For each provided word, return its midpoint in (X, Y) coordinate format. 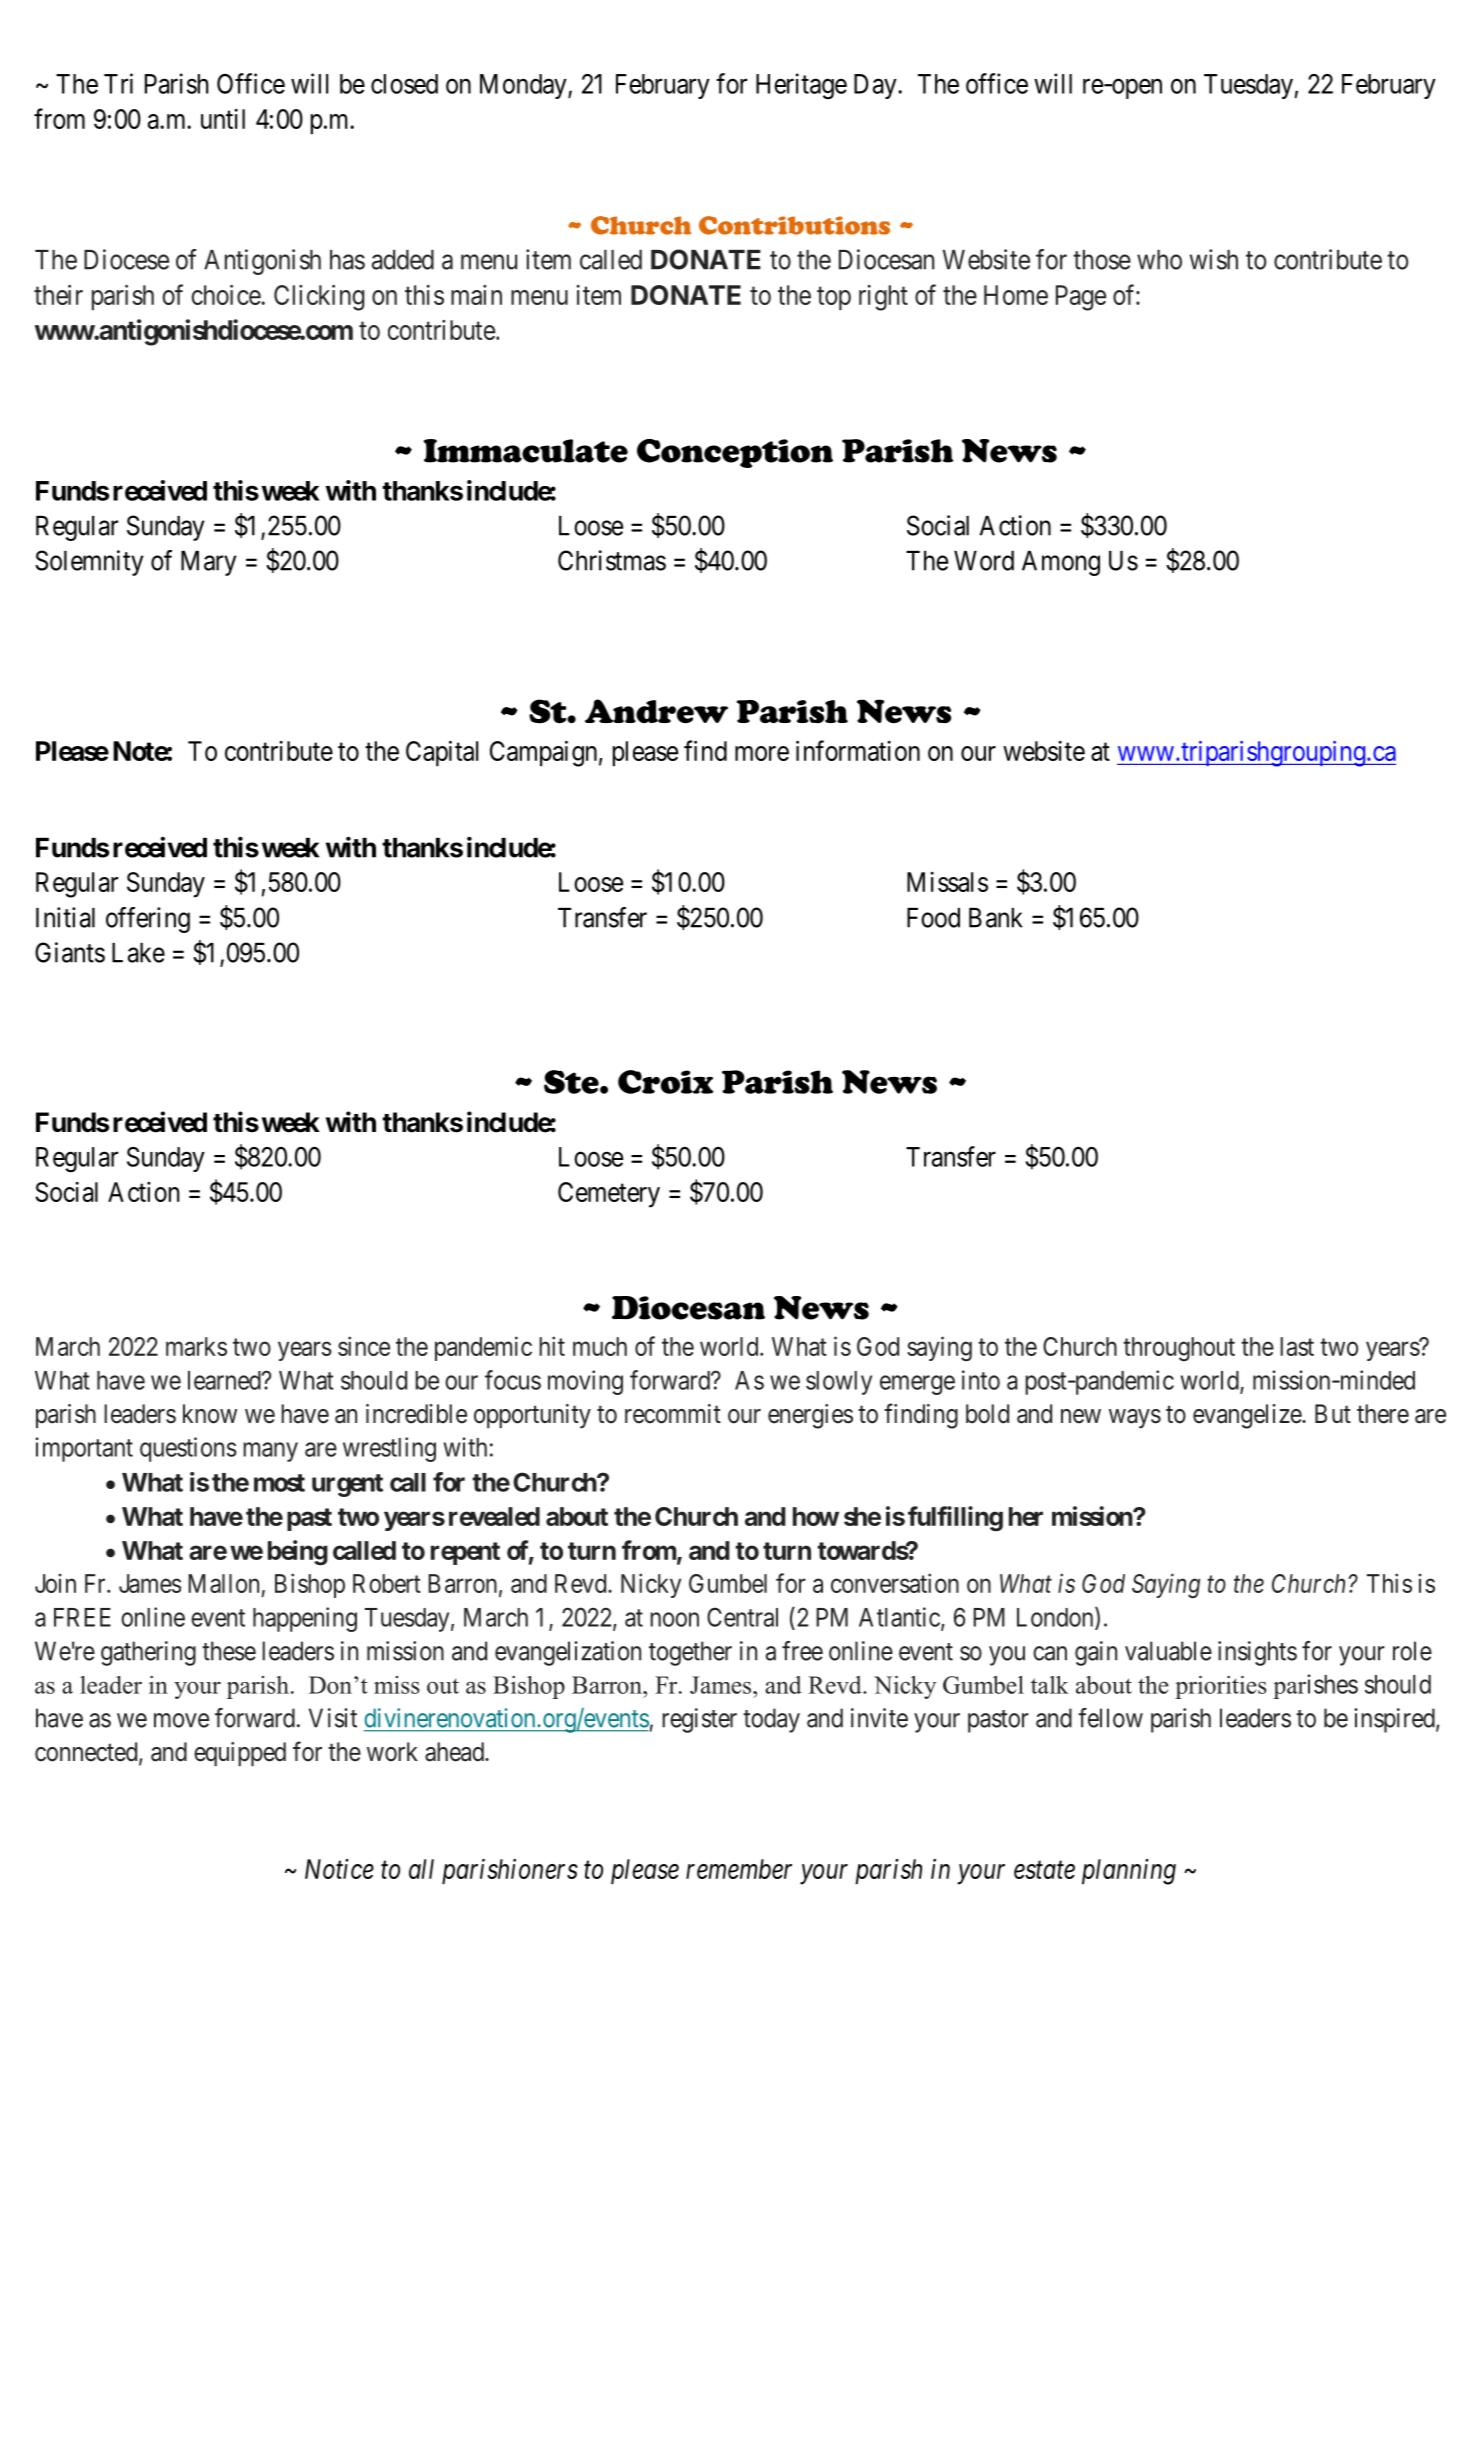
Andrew (656, 711)
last (1297, 1346)
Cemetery (609, 1195)
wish (1214, 259)
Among (1061, 563)
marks (196, 1346)
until (223, 119)
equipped (240, 1754)
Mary (208, 563)
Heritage (801, 86)
